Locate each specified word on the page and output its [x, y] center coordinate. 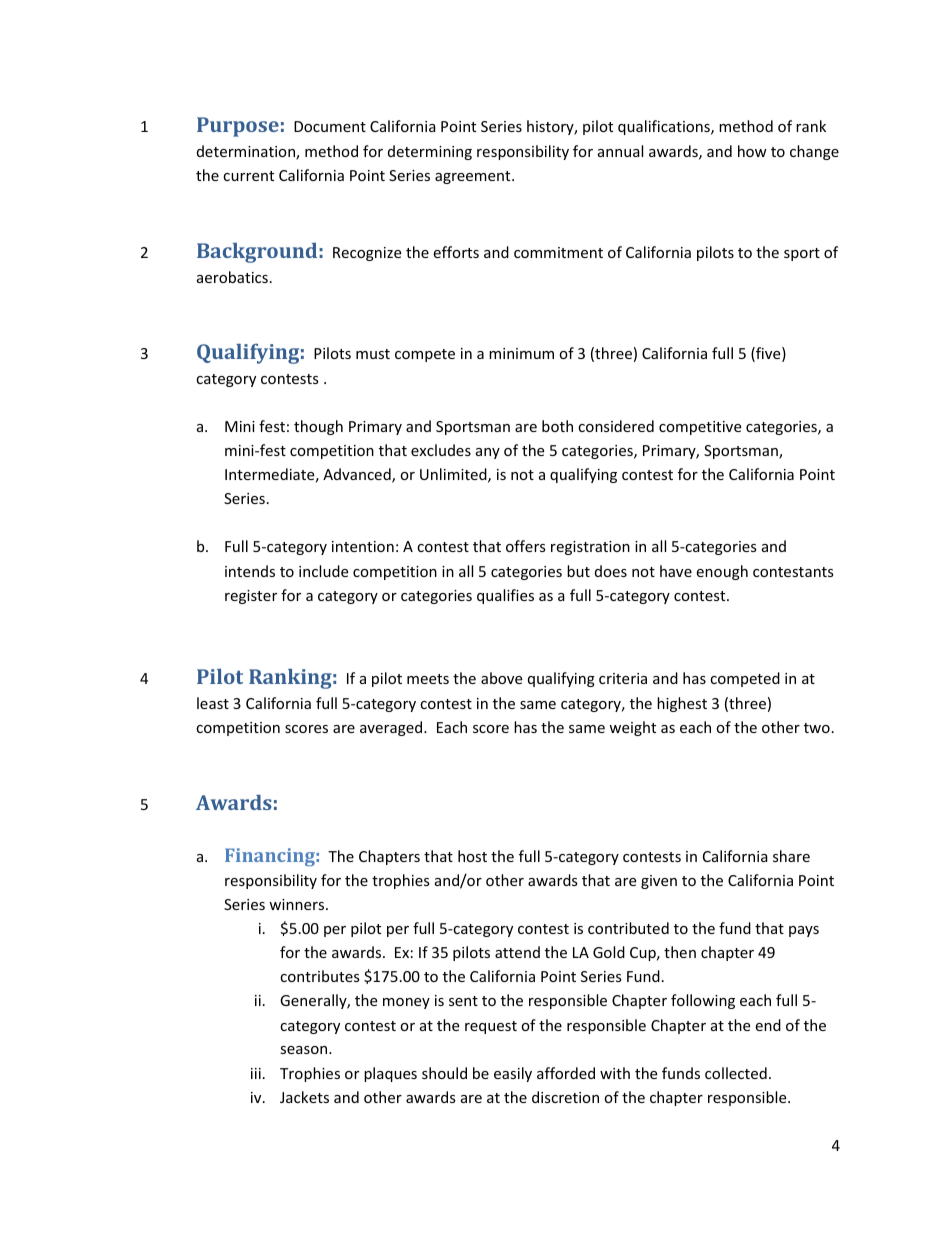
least [213, 703]
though [318, 427]
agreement [474, 177]
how [752, 151]
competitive [700, 428]
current [248, 176]
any [488, 453]
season [305, 1050]
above [501, 678]
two [817, 728]
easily [513, 1074]
